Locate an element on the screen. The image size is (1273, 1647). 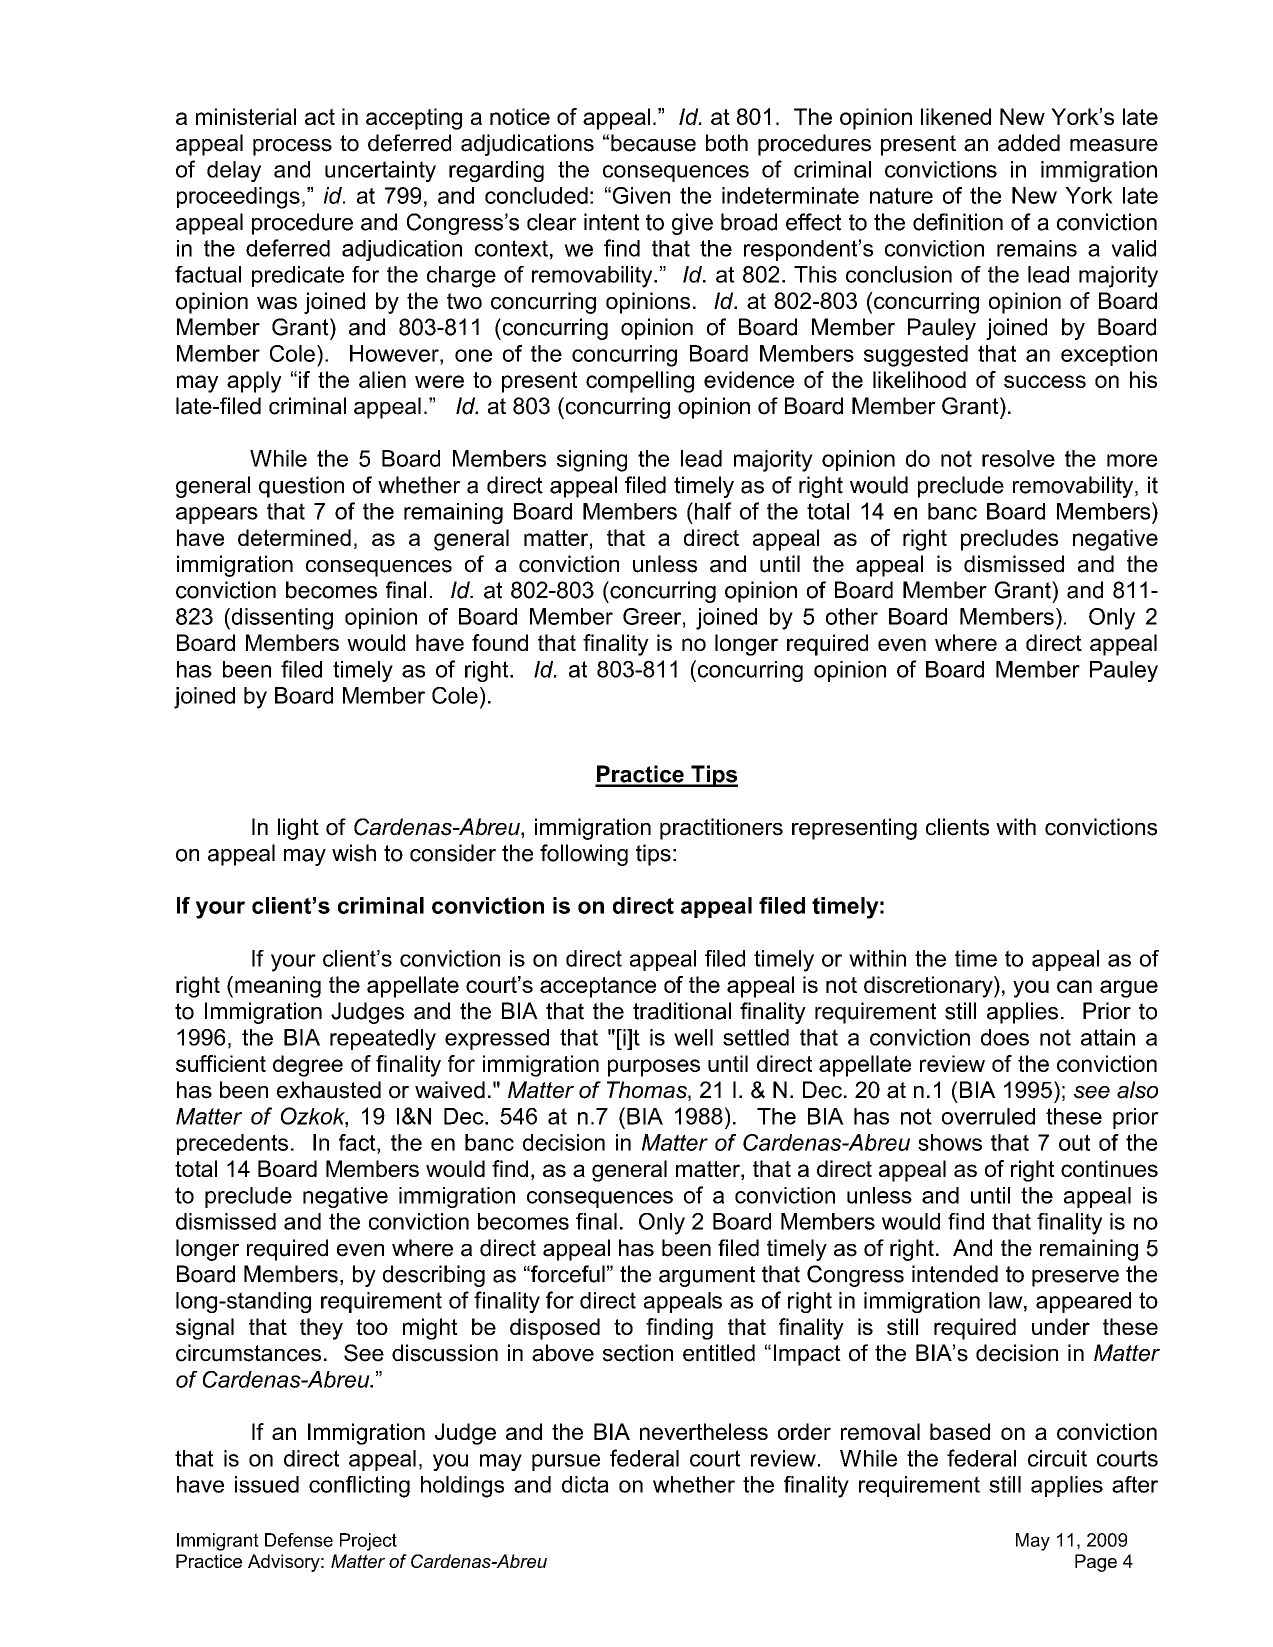
question is located at coordinates (301, 487).
